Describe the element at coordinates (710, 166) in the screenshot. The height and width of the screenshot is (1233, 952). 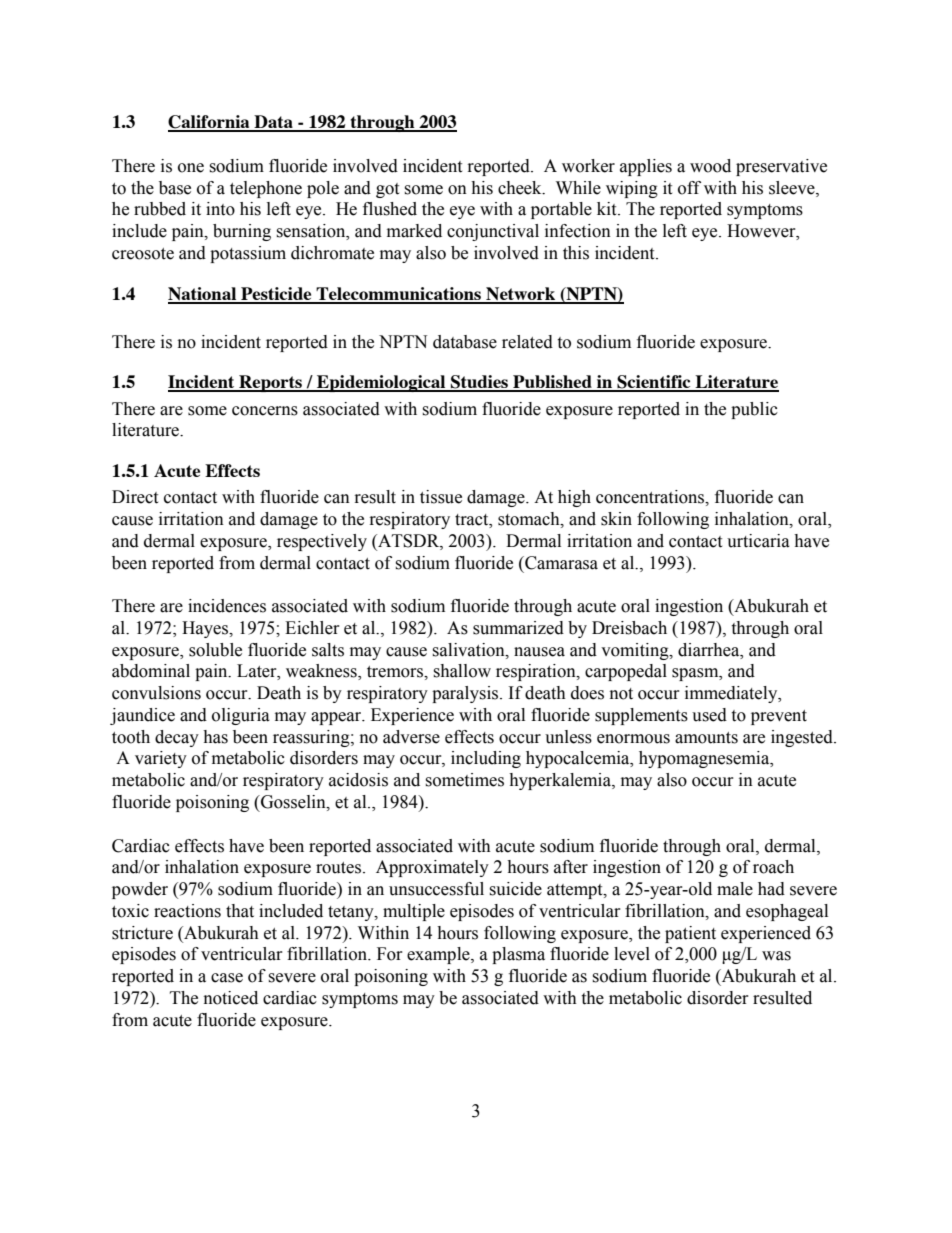
I see `wood` at that location.
